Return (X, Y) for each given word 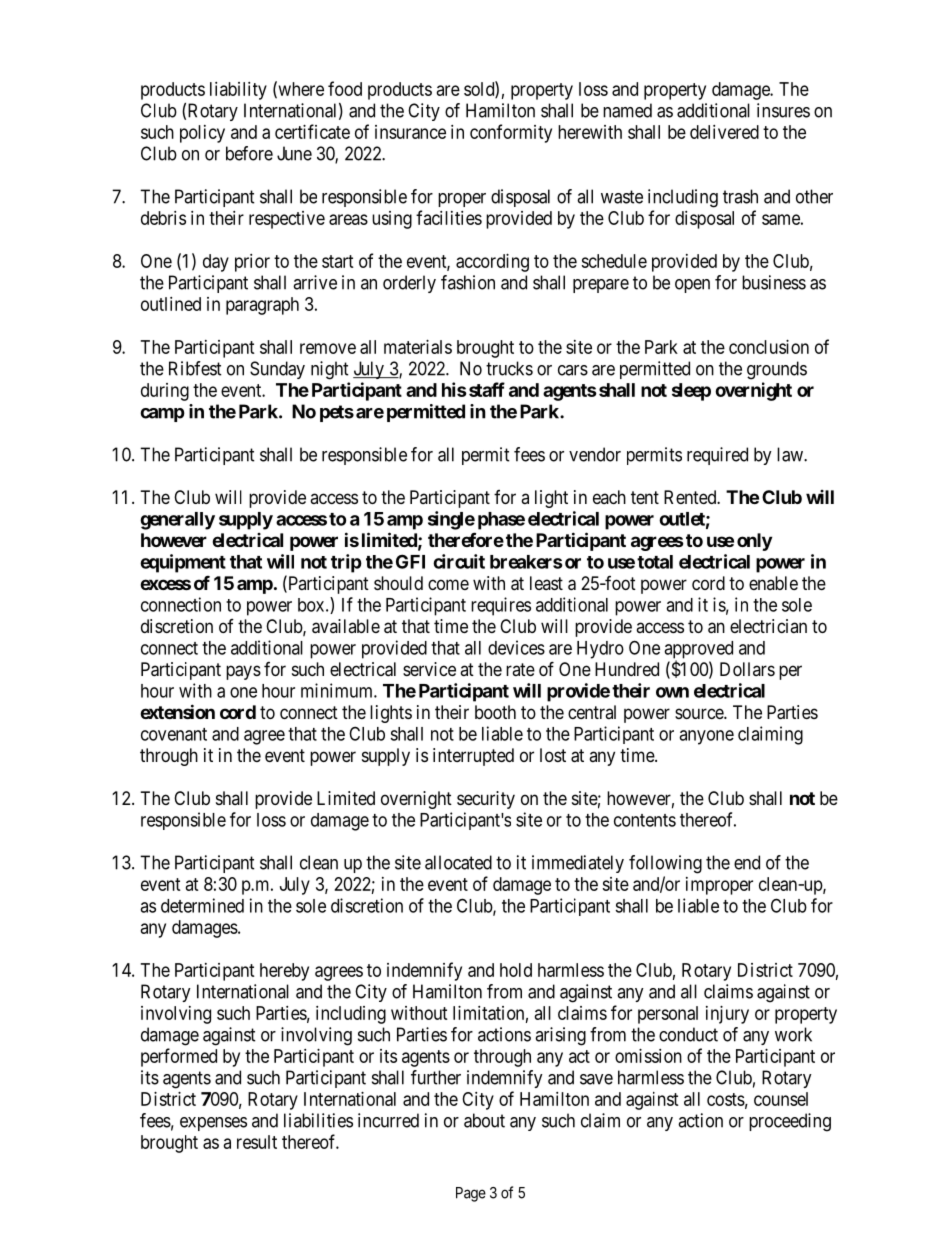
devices (516, 647)
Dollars (747, 669)
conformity (511, 133)
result (257, 1142)
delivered (724, 132)
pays (243, 672)
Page (471, 1194)
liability (238, 91)
